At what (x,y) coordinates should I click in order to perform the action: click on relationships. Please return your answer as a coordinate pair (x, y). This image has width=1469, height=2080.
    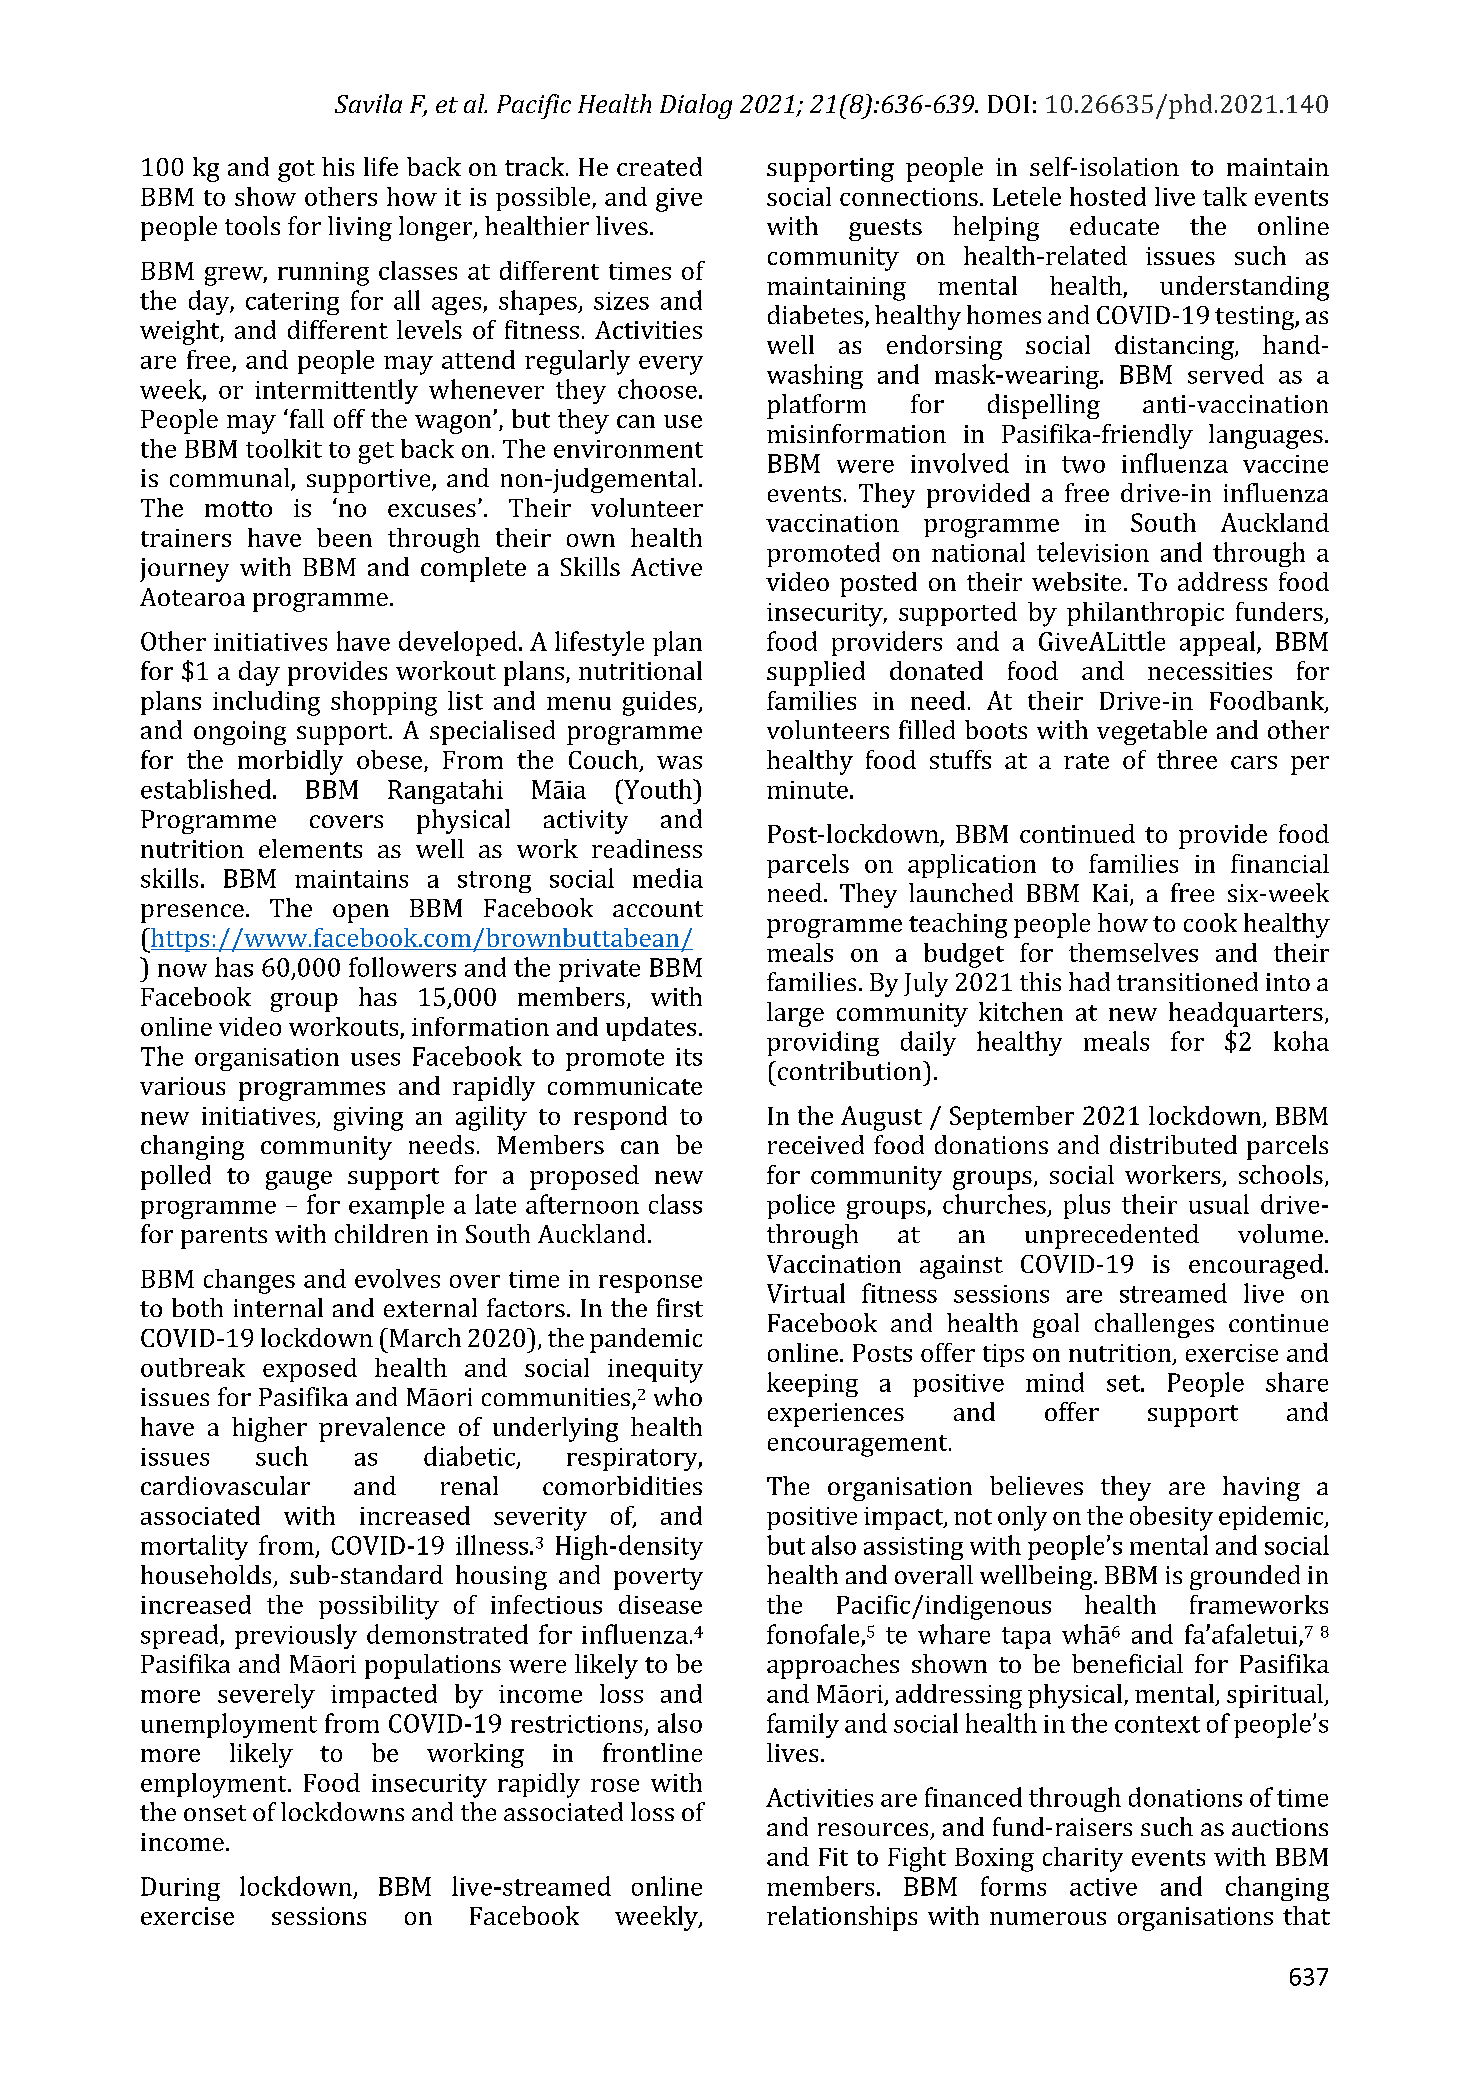
    Looking at the image, I should click on (842, 1918).
